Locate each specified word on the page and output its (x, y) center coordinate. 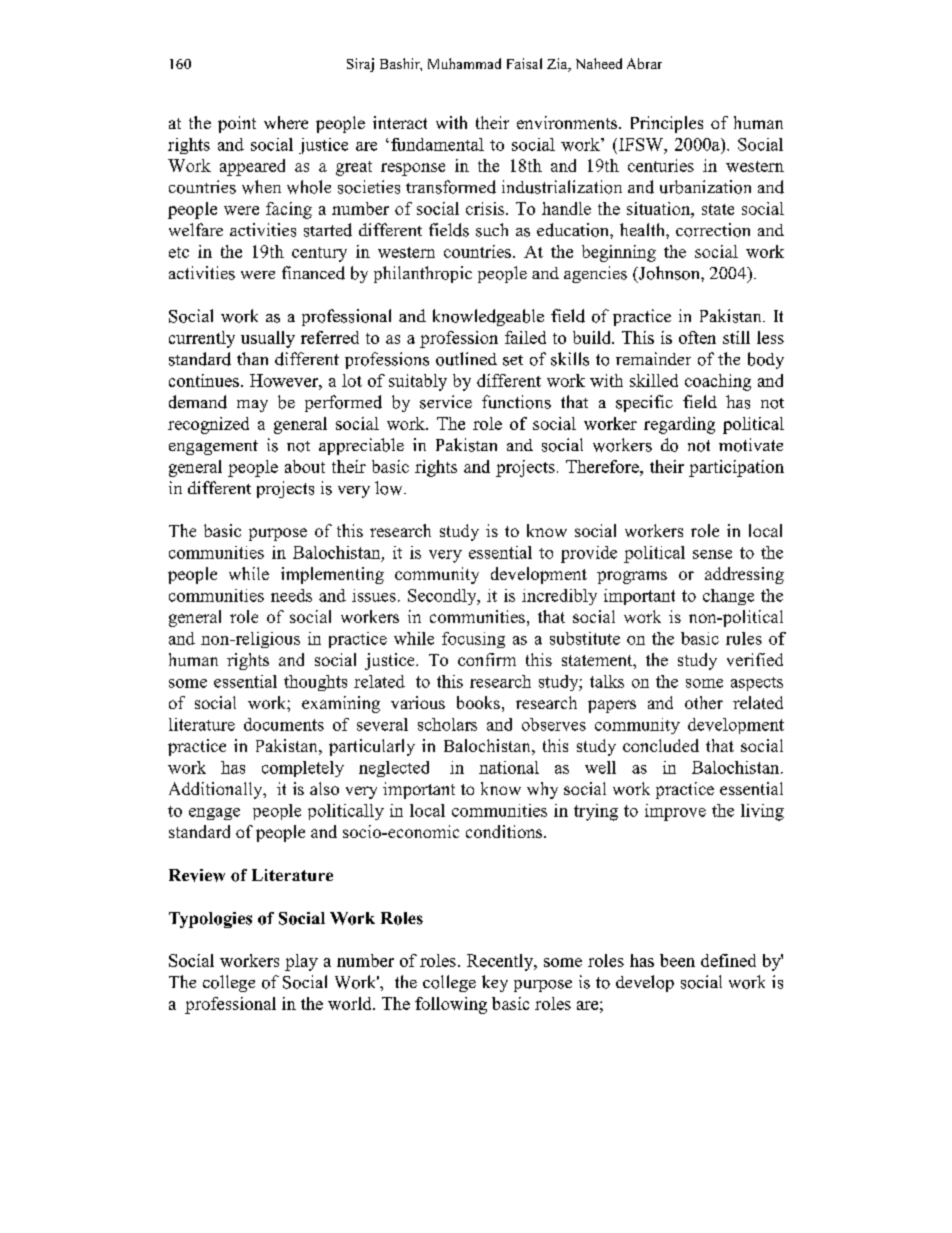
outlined (466, 359)
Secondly (443, 597)
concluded (661, 745)
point (237, 124)
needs (291, 595)
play (301, 962)
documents (284, 724)
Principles (667, 124)
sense (712, 554)
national (509, 767)
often (697, 337)
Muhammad (464, 63)
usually (268, 339)
